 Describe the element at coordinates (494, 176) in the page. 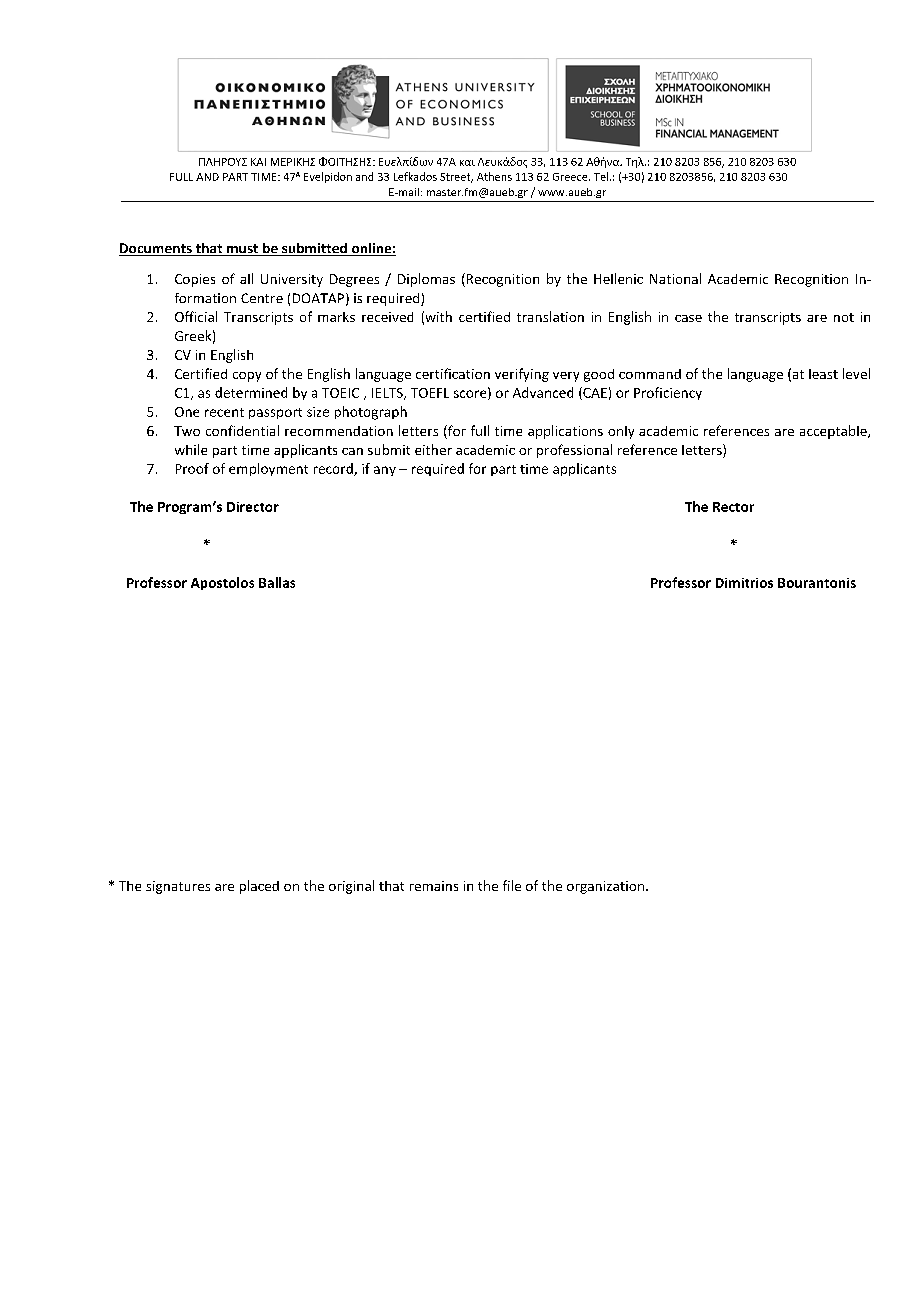

I see `Athens` at that location.
